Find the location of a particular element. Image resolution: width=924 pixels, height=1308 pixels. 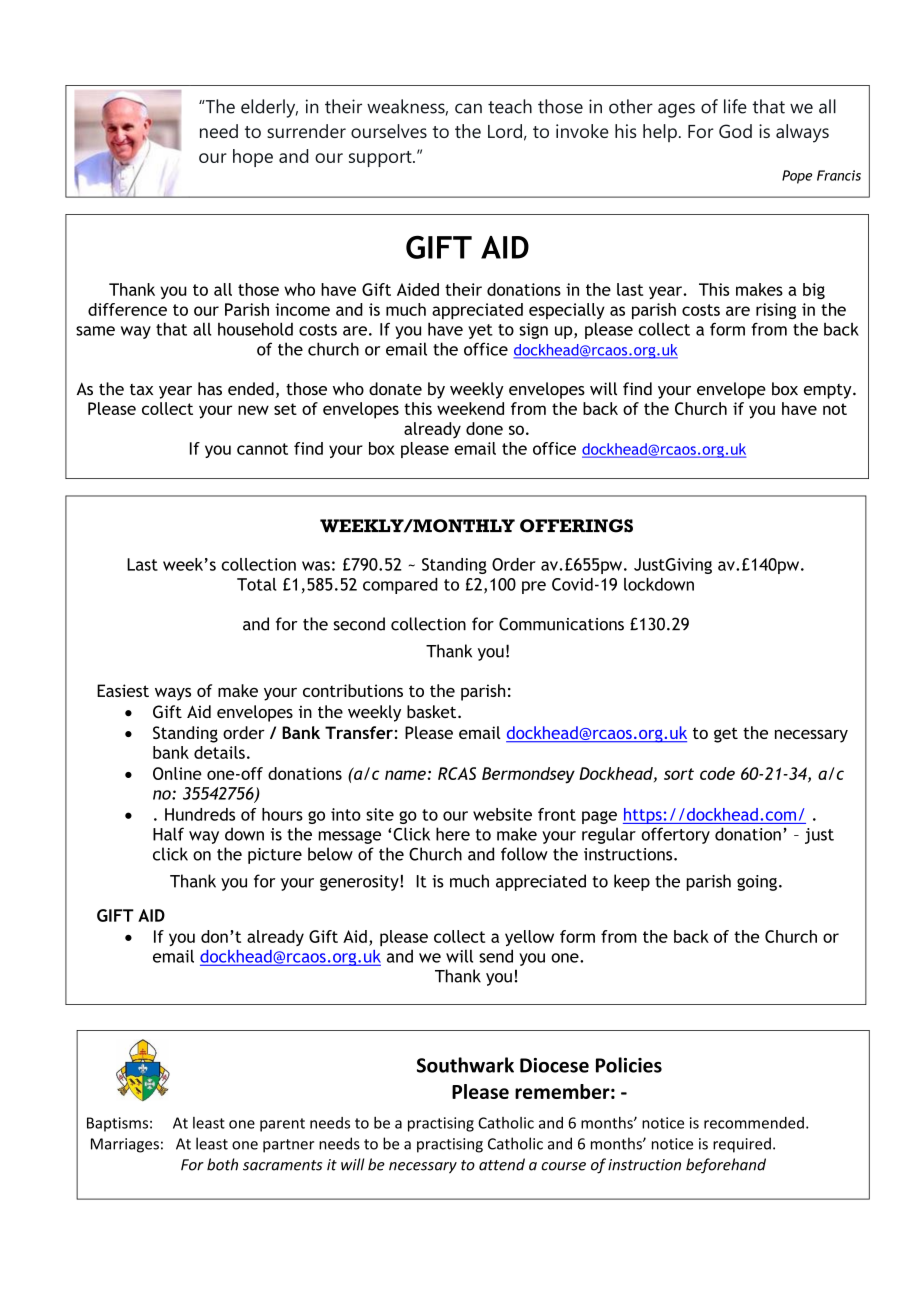

cannot is located at coordinates (262, 449).
